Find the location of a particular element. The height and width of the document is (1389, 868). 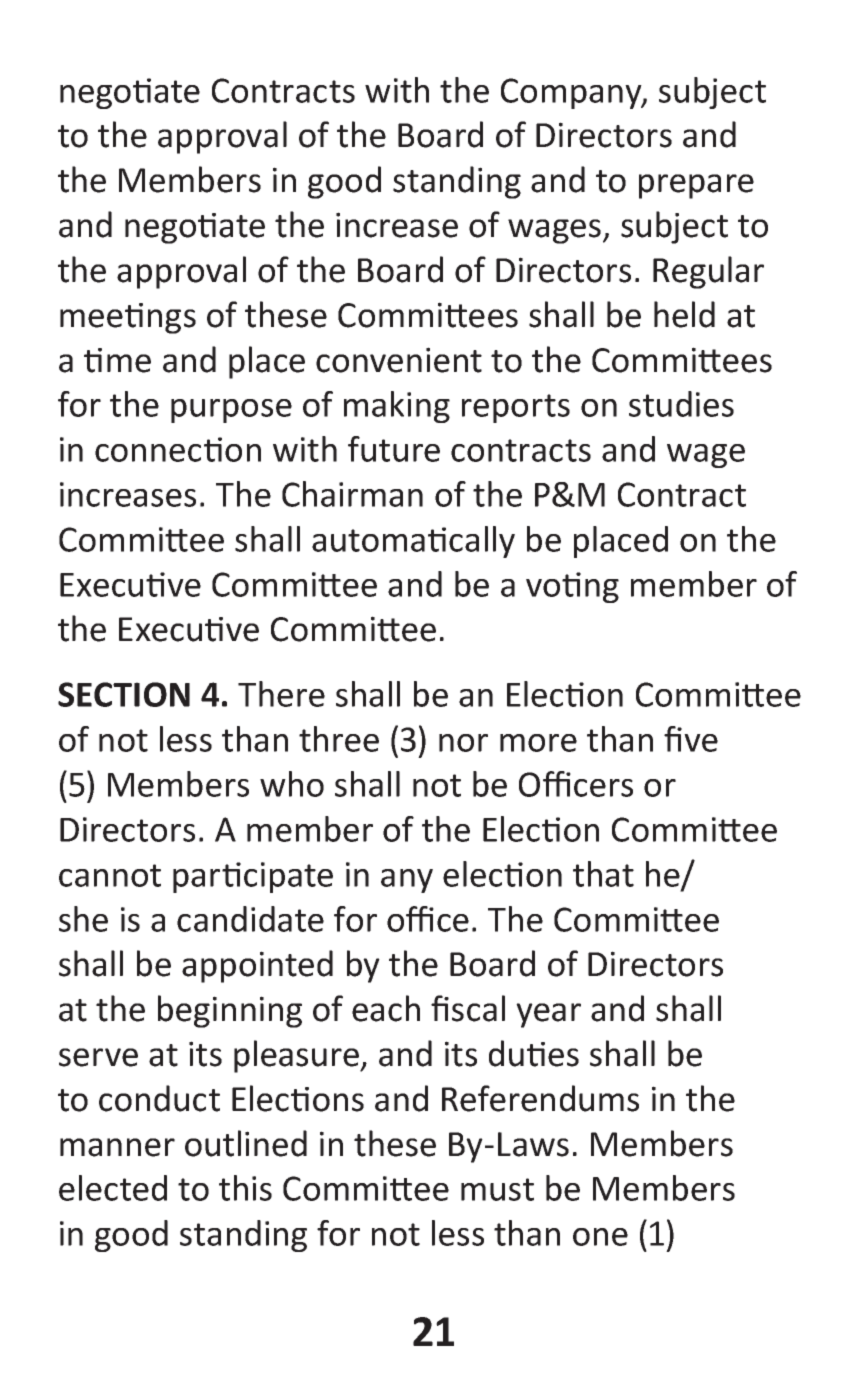

one is located at coordinates (600, 1237).
